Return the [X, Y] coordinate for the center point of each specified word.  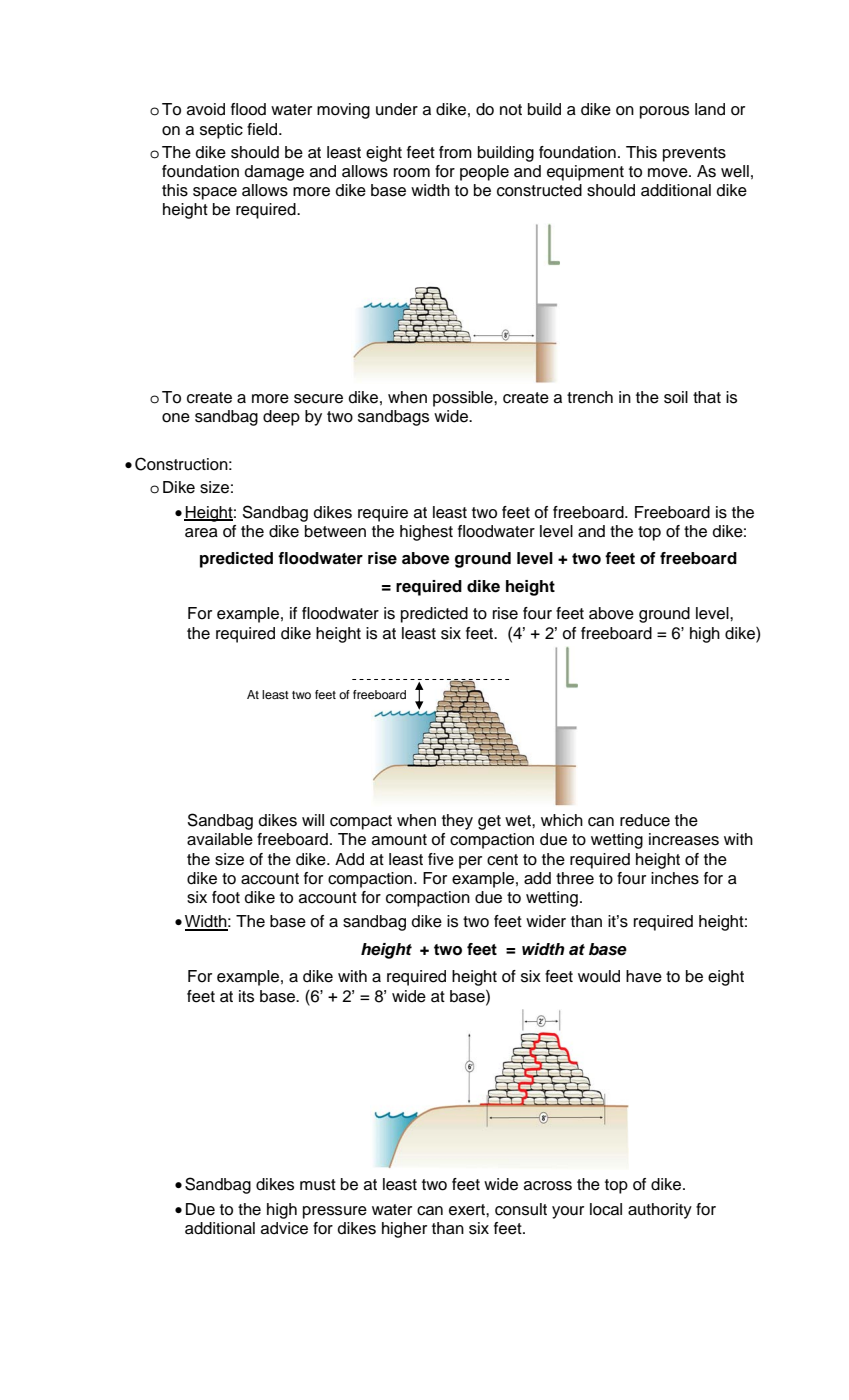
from [455, 152]
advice [284, 1228]
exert [468, 1210]
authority [660, 1211]
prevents [694, 154]
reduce [645, 820]
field [263, 129]
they [457, 822]
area [201, 533]
